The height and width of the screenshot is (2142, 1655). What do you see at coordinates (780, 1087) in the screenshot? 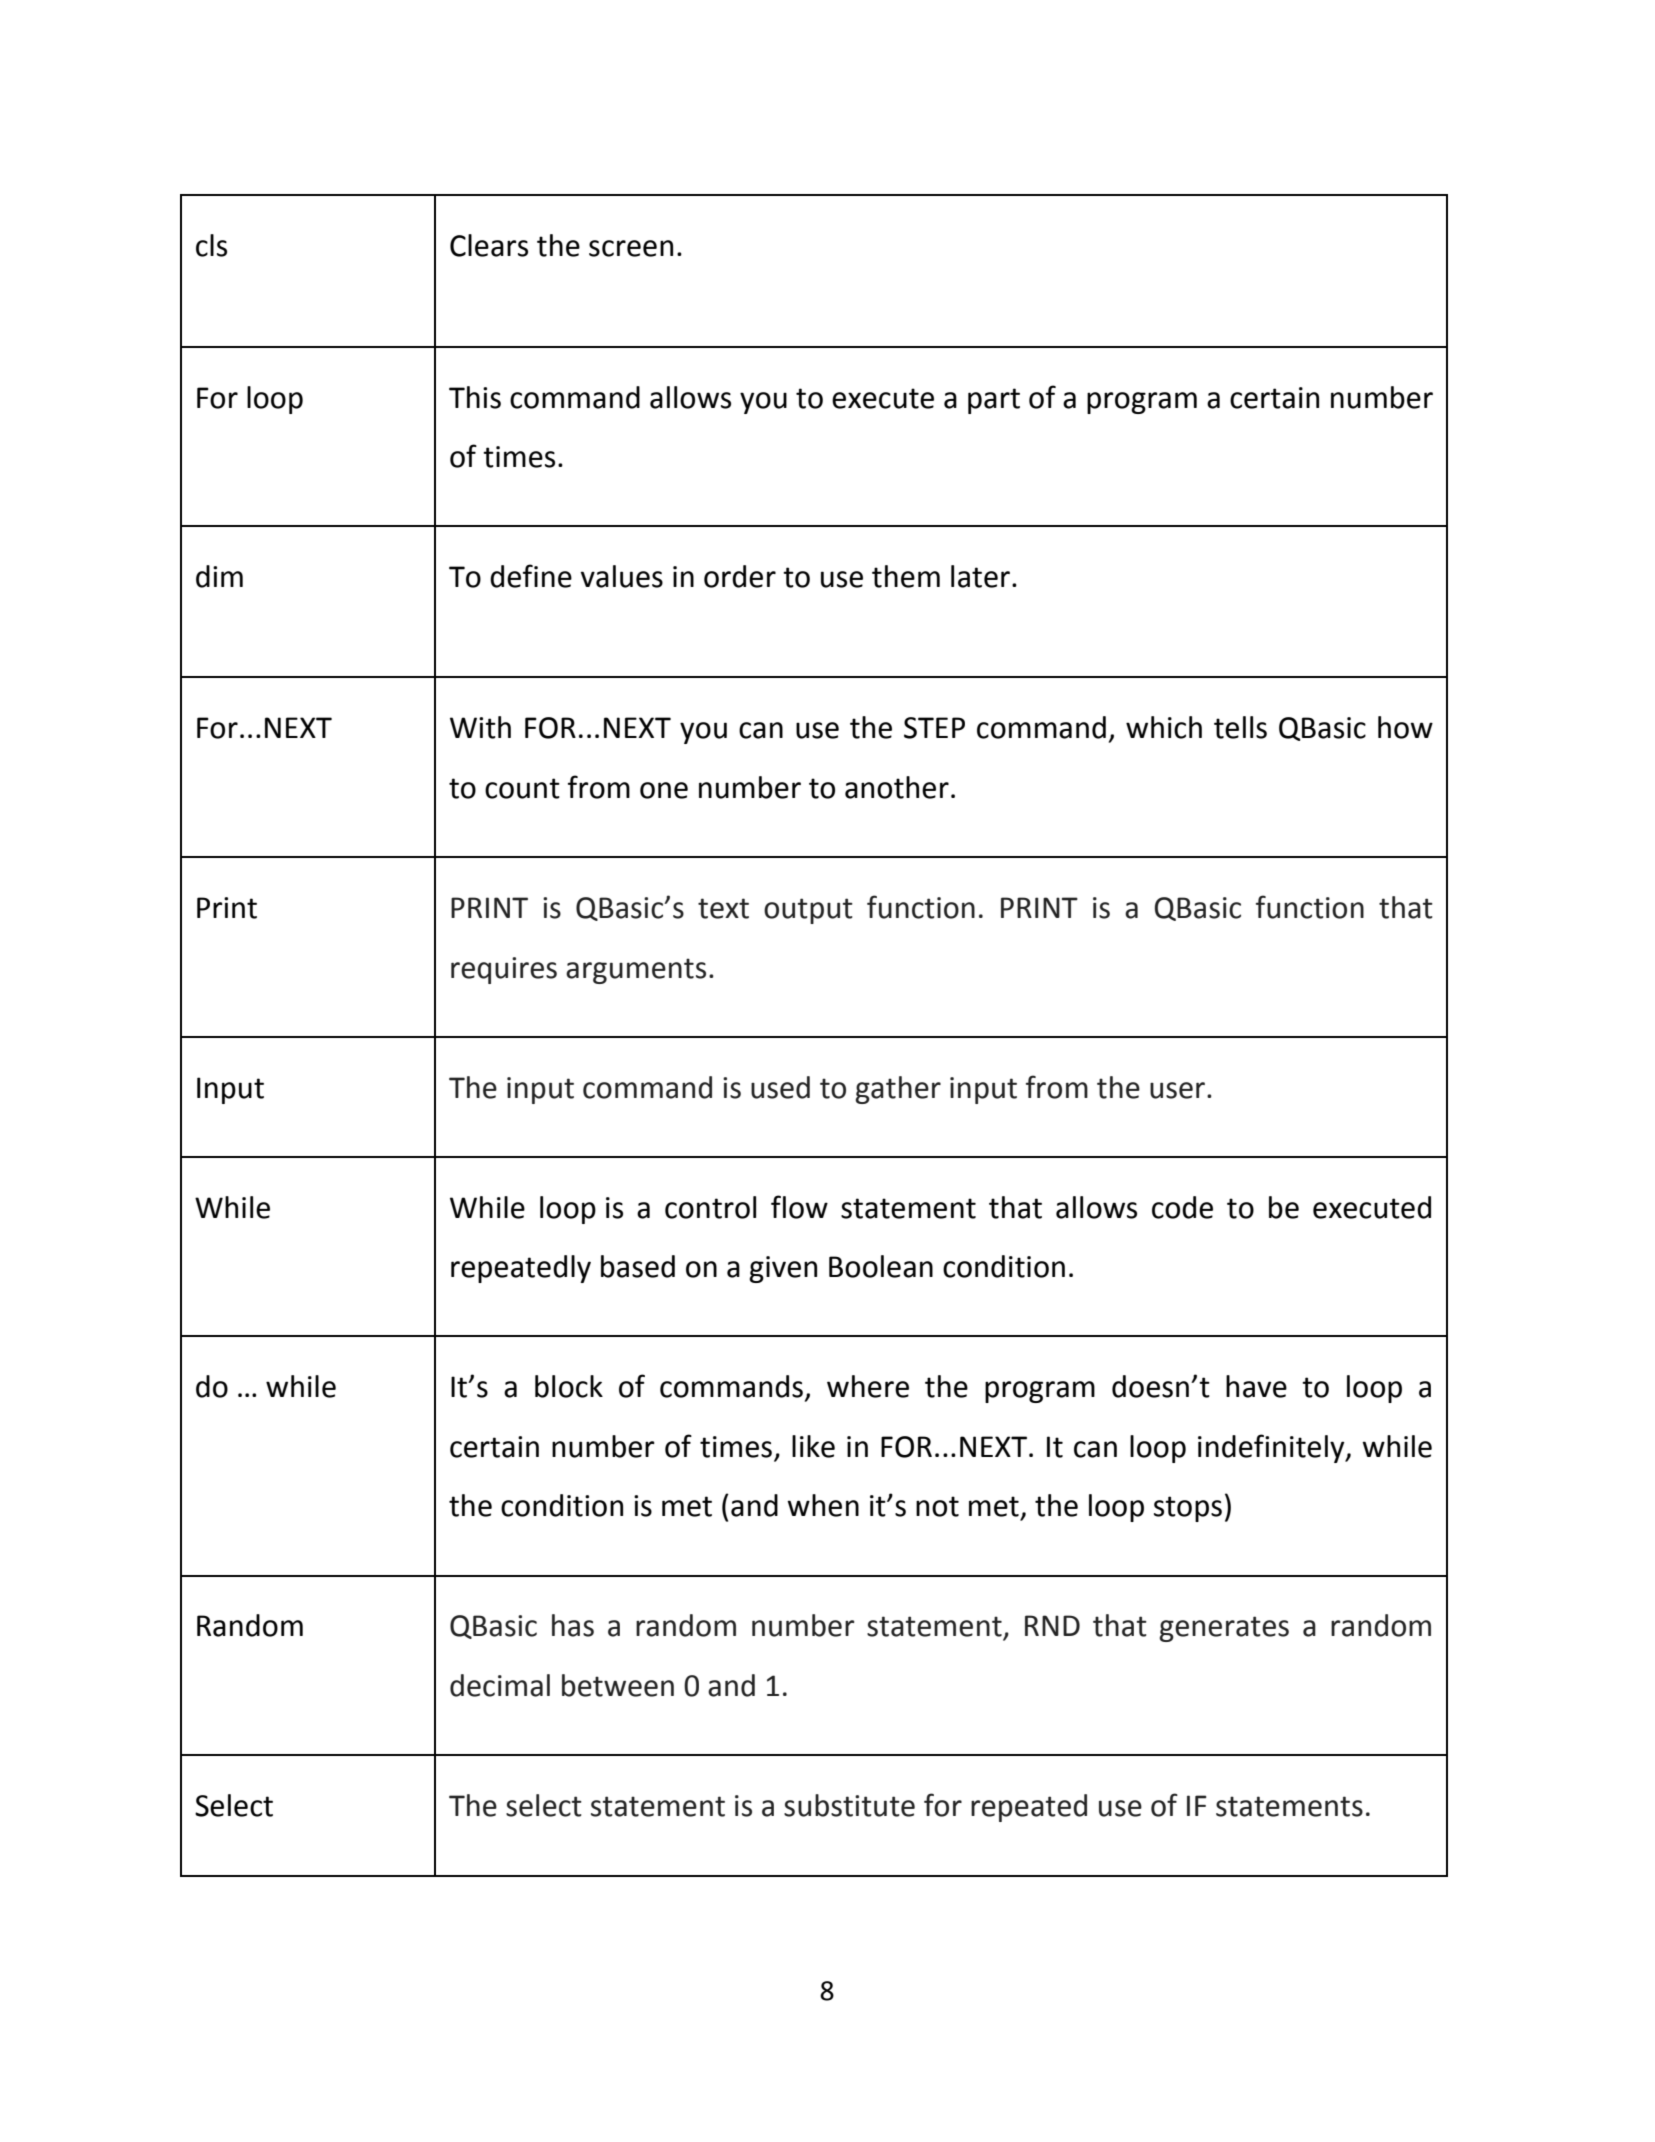
I see `used` at bounding box center [780, 1087].
